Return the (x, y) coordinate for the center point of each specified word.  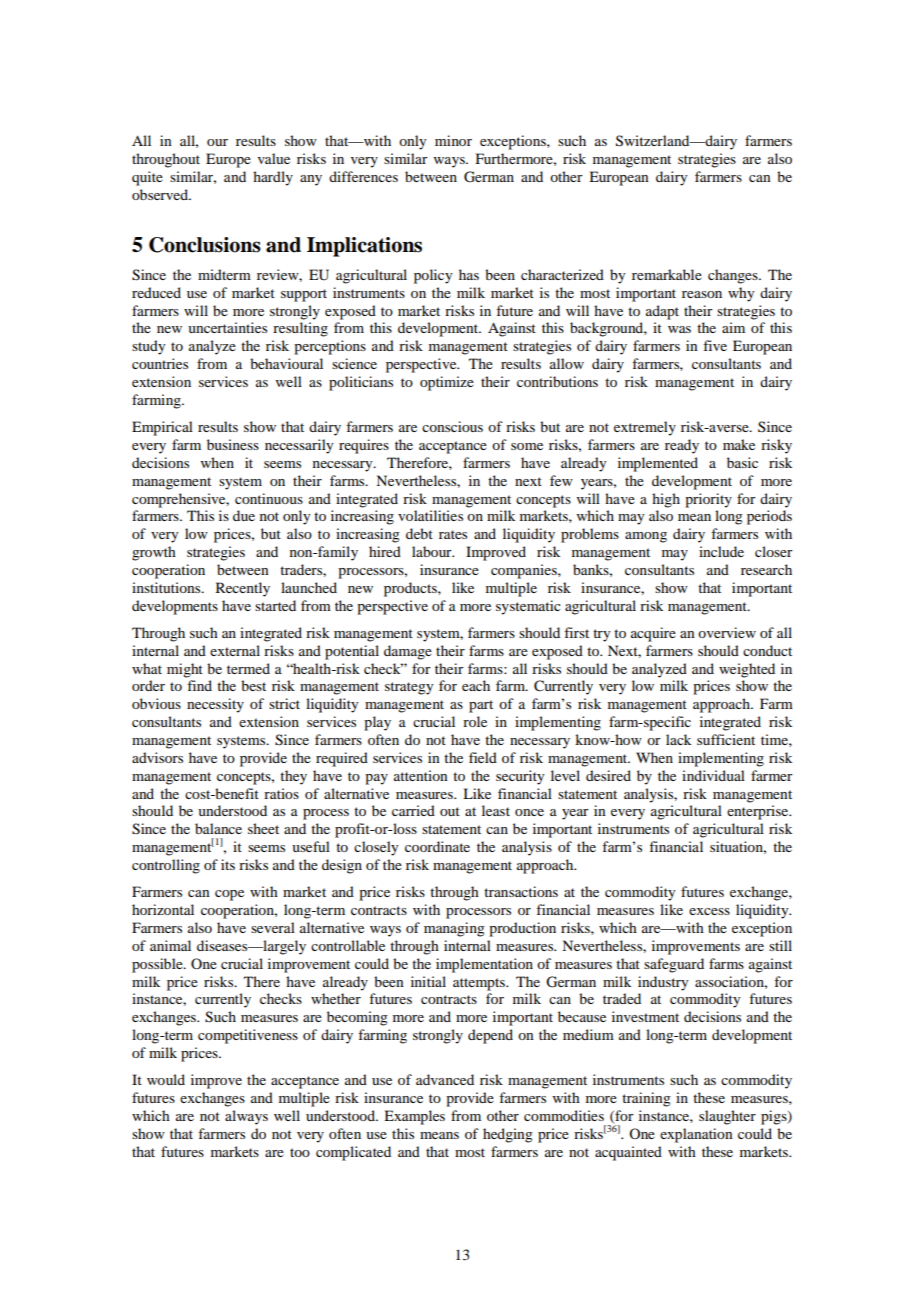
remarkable (667, 274)
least (496, 810)
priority (708, 500)
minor (453, 140)
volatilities (430, 515)
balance (218, 828)
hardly (273, 178)
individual (713, 775)
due (244, 515)
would (166, 1079)
